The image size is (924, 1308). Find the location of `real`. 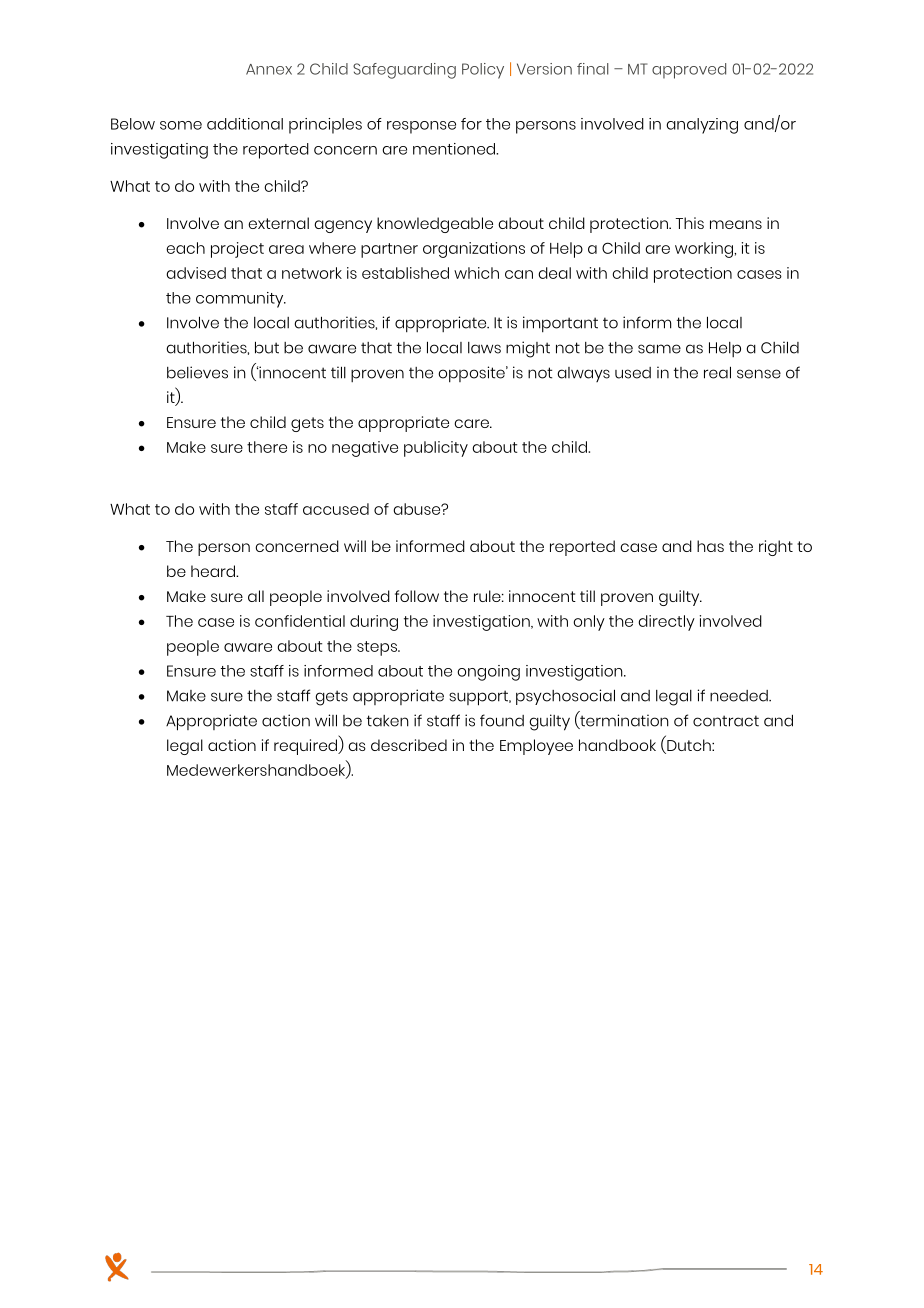

real is located at coordinates (717, 372).
